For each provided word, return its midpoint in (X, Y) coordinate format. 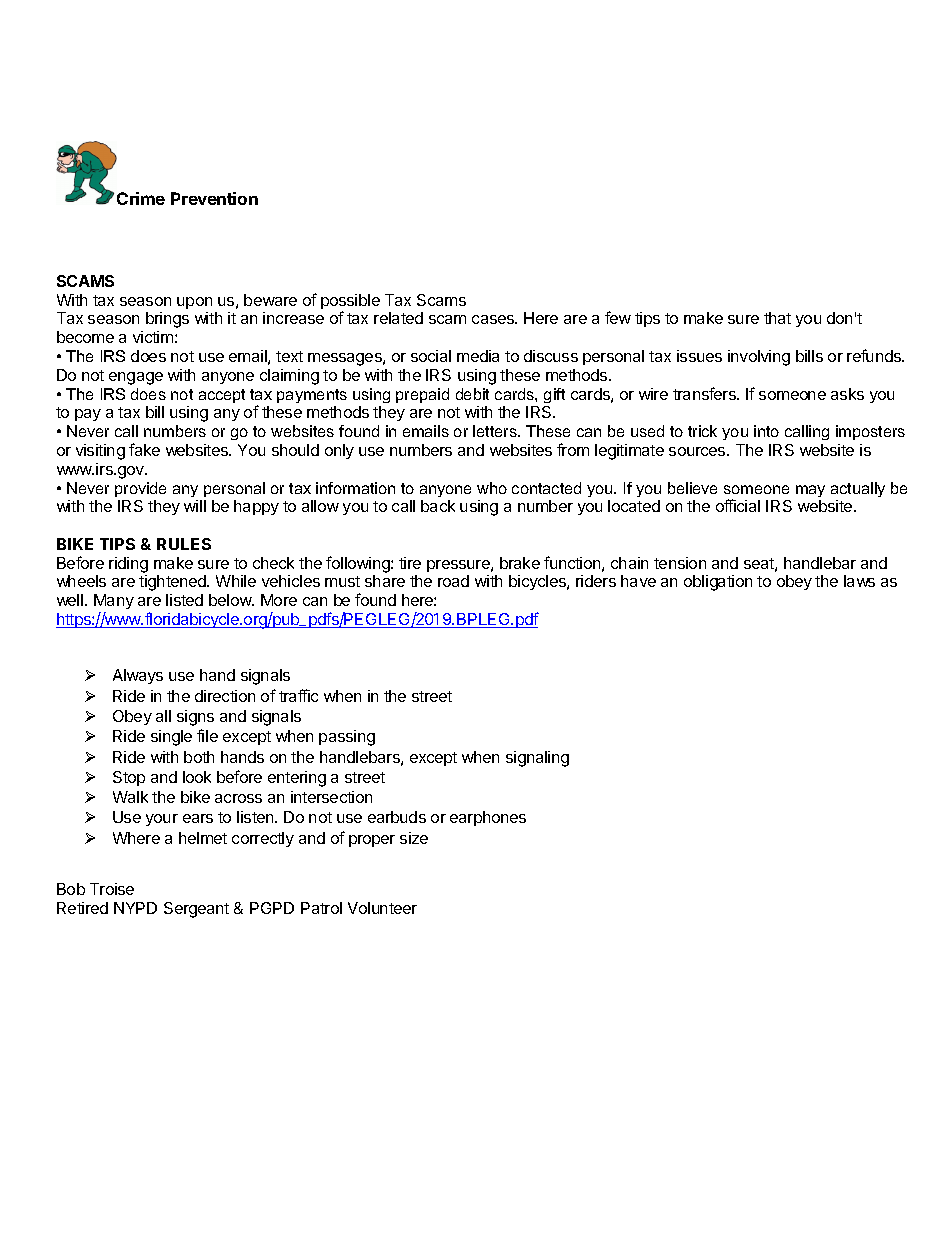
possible (350, 303)
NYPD (135, 908)
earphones (488, 818)
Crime (141, 198)
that (777, 318)
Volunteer (382, 908)
